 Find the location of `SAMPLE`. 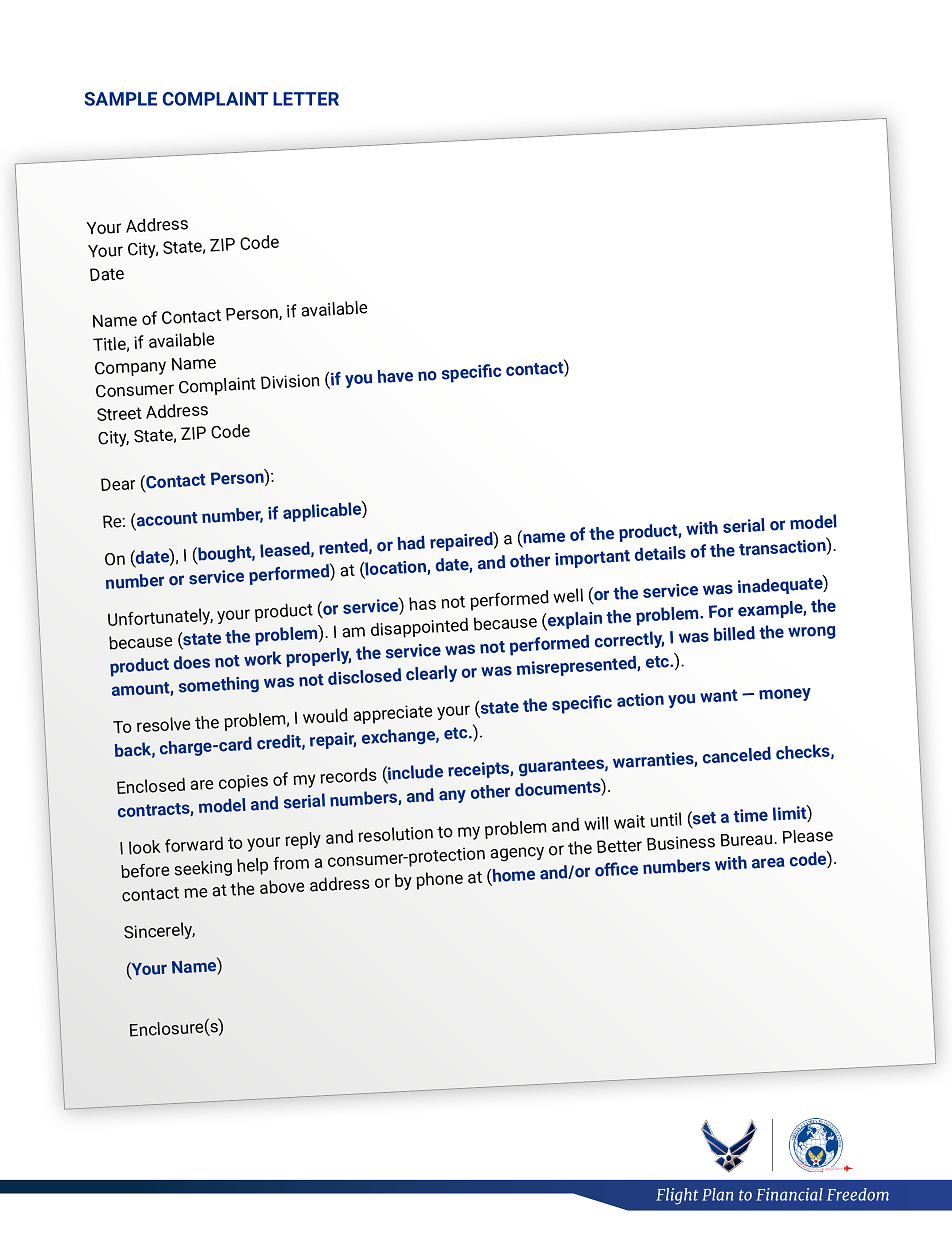

SAMPLE is located at coordinates (121, 99).
